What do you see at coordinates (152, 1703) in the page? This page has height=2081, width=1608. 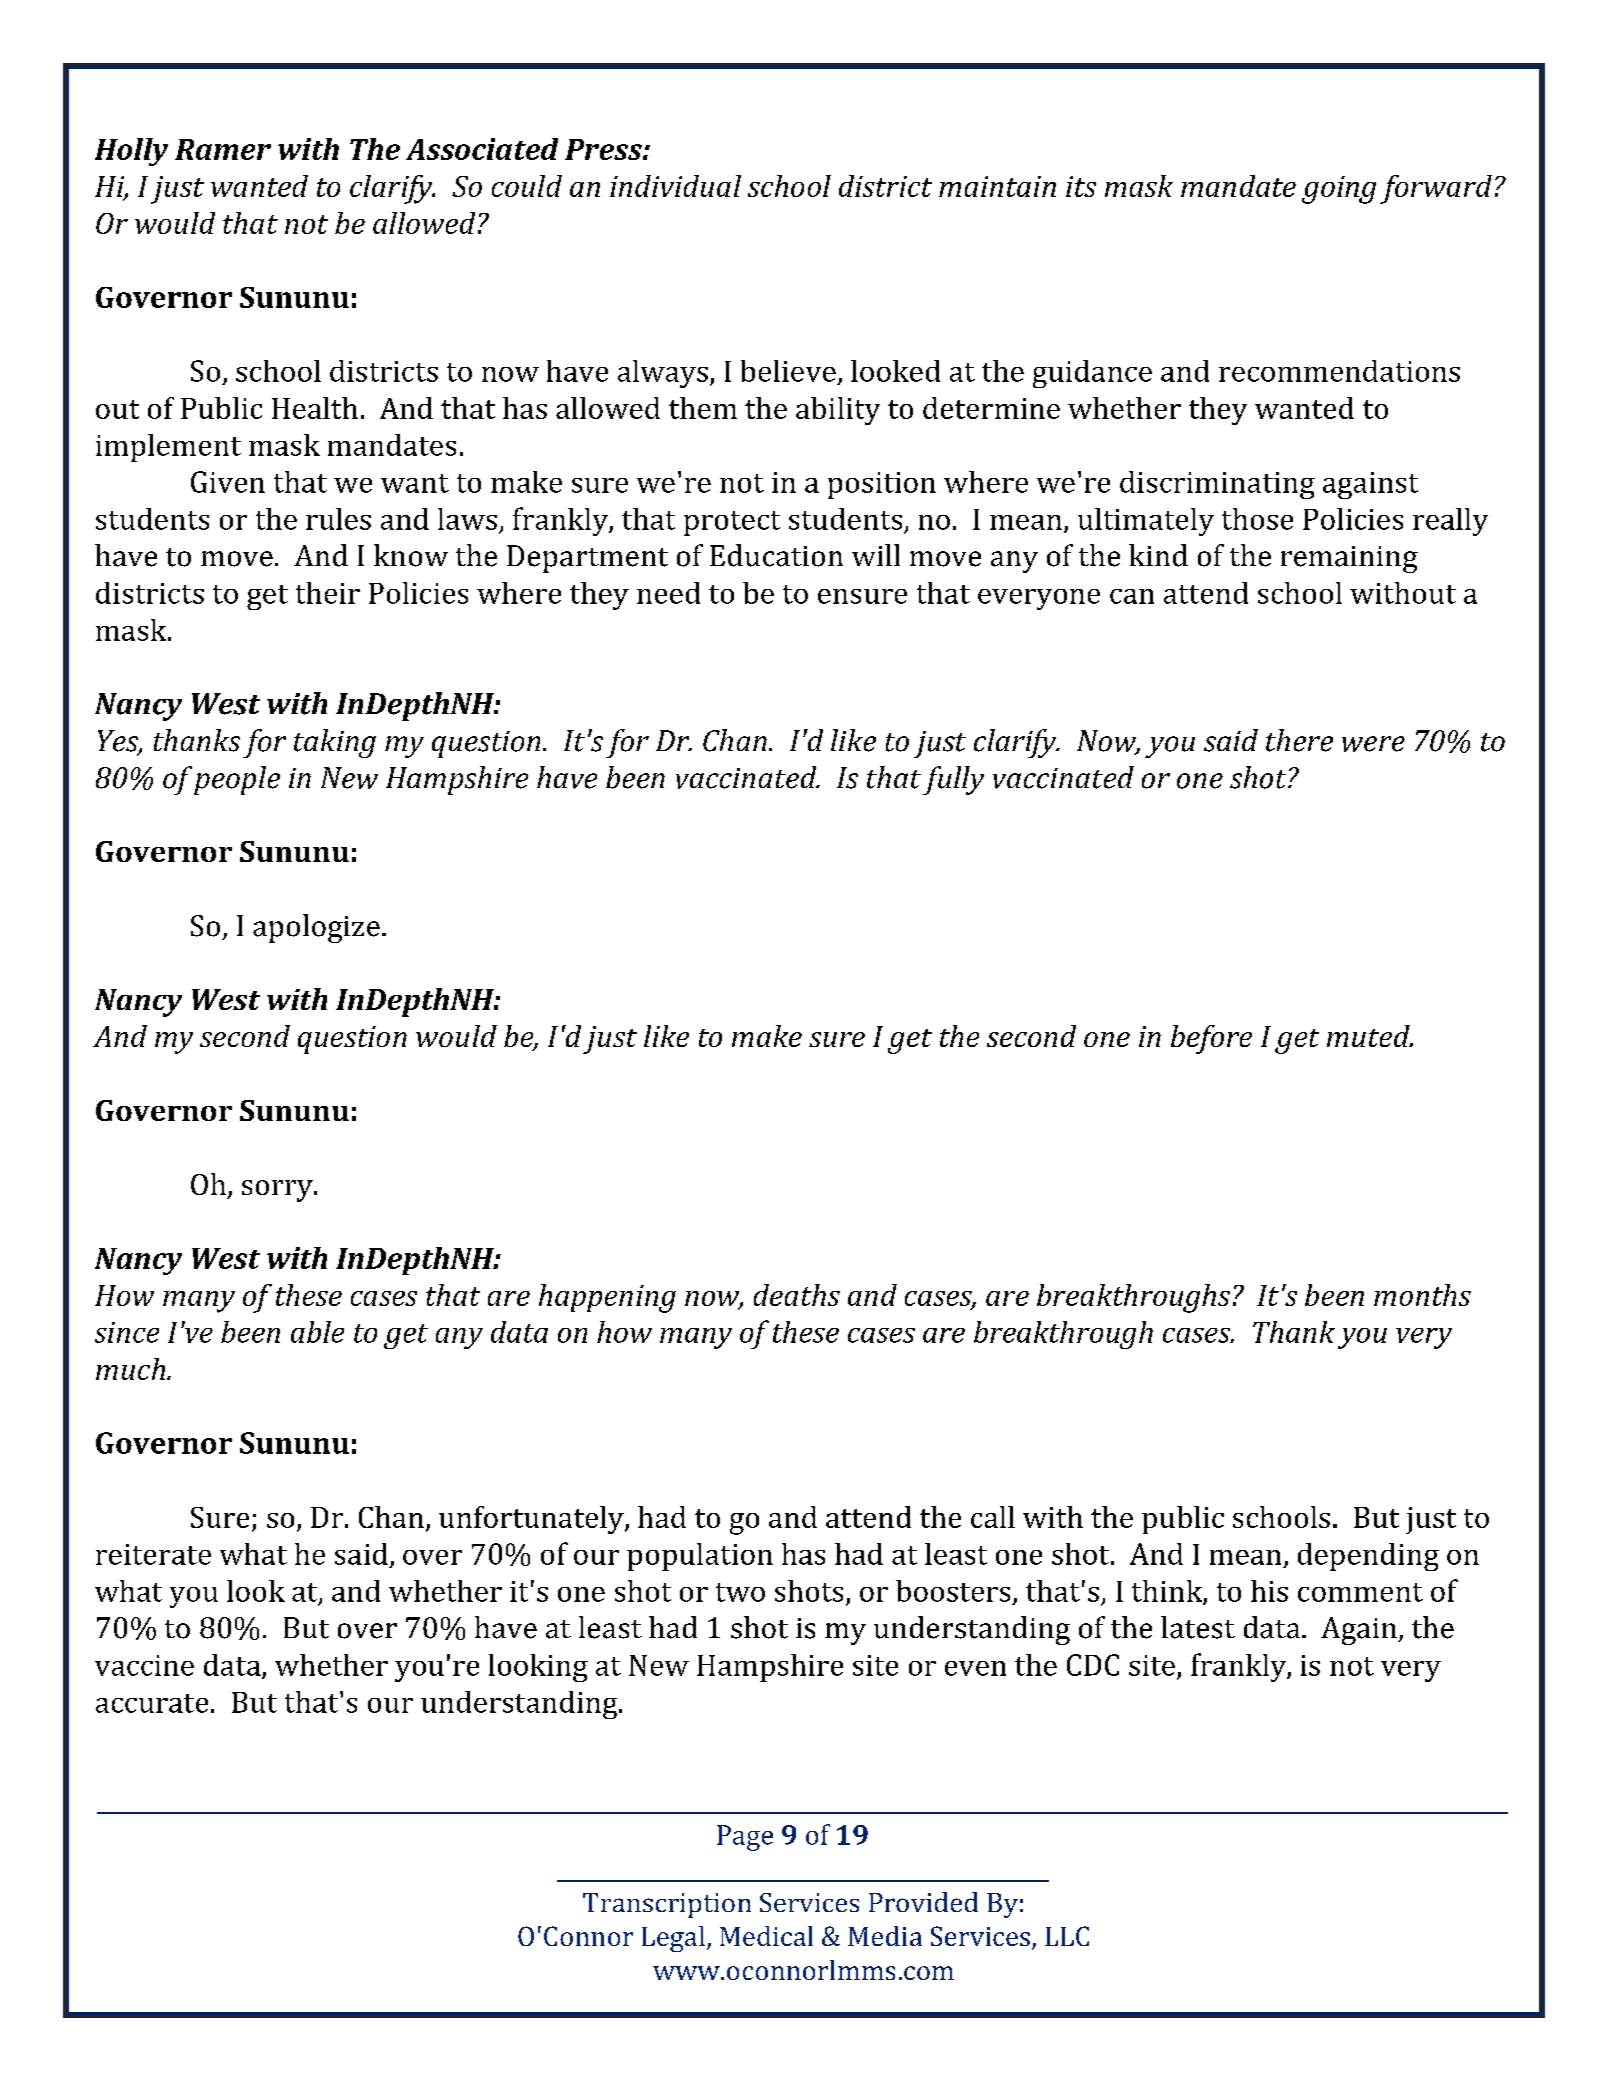 I see `accurate` at bounding box center [152, 1703].
